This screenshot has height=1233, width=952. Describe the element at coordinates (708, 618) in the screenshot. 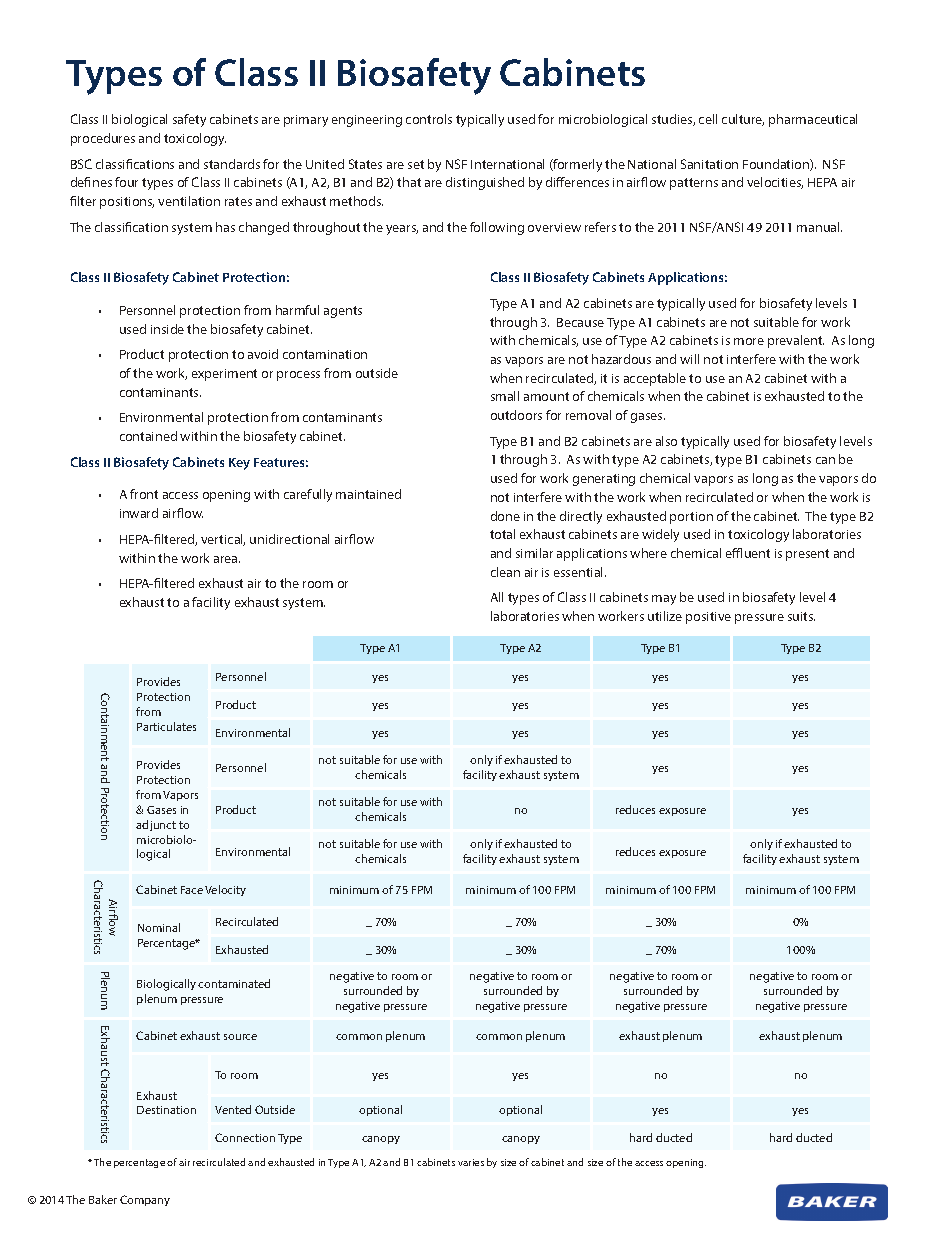

I see `positive` at that location.
